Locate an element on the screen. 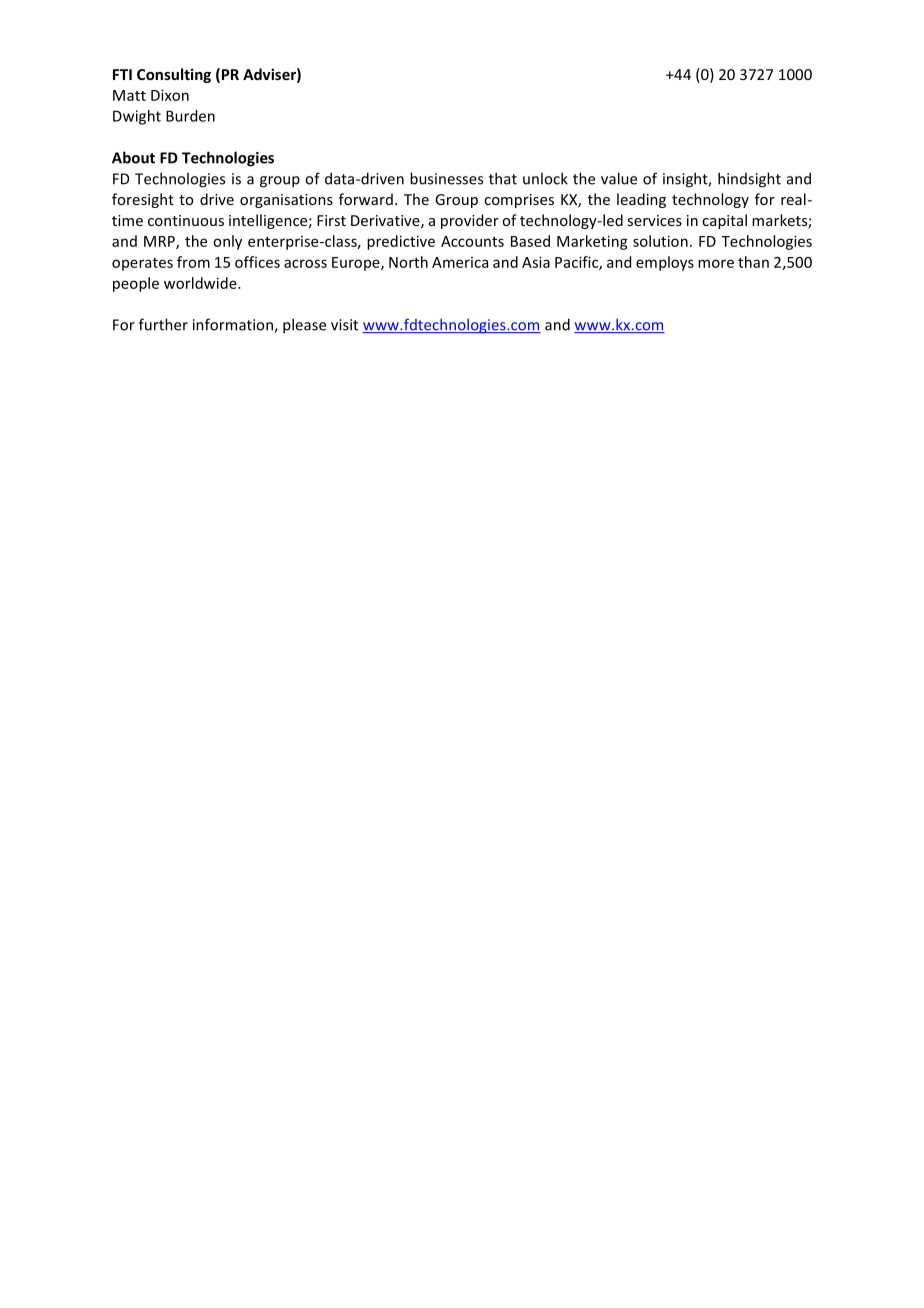  information is located at coordinates (234, 325).
